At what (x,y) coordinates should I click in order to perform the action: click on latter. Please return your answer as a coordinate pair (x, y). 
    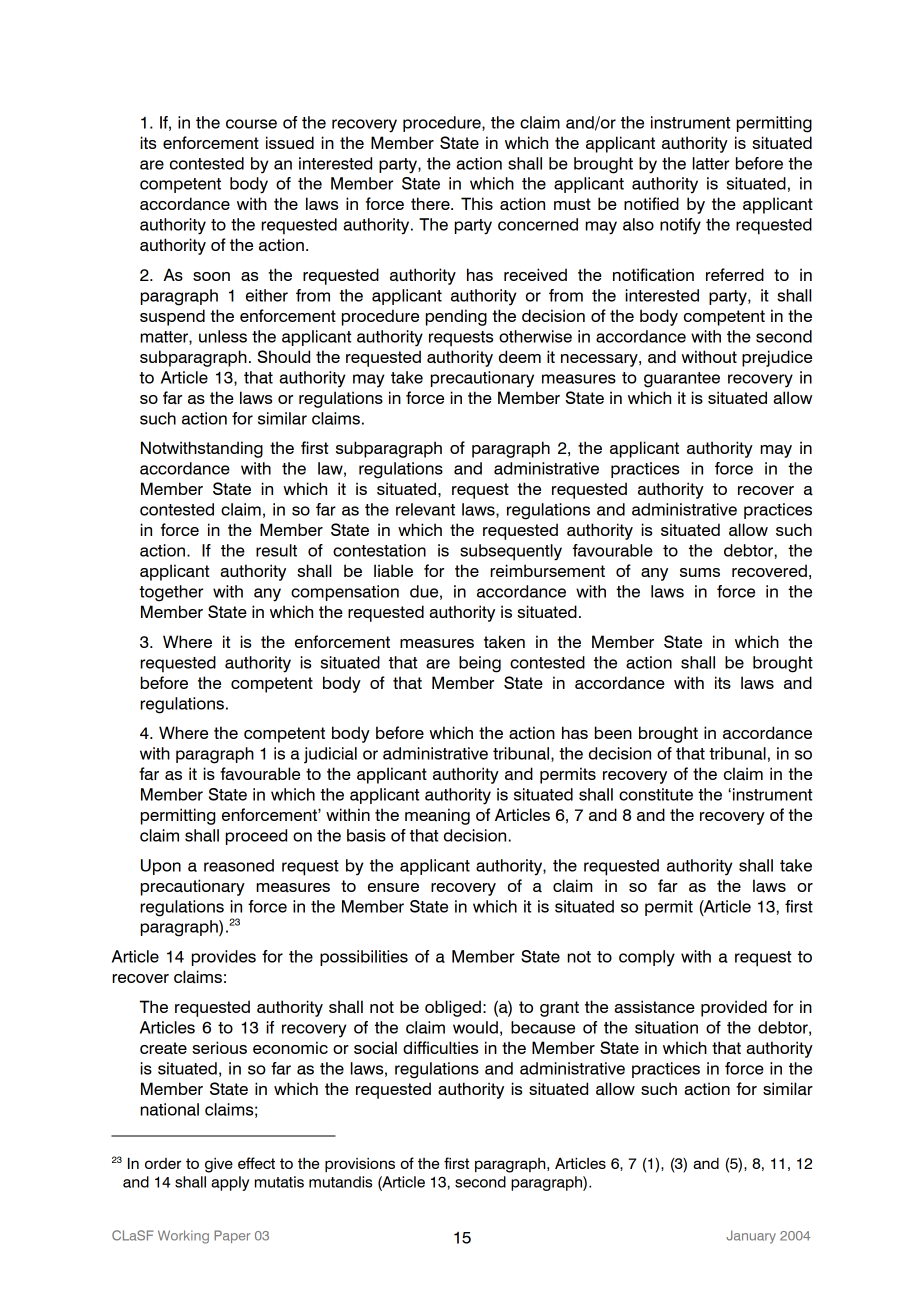
    Looking at the image, I should click on (710, 163).
